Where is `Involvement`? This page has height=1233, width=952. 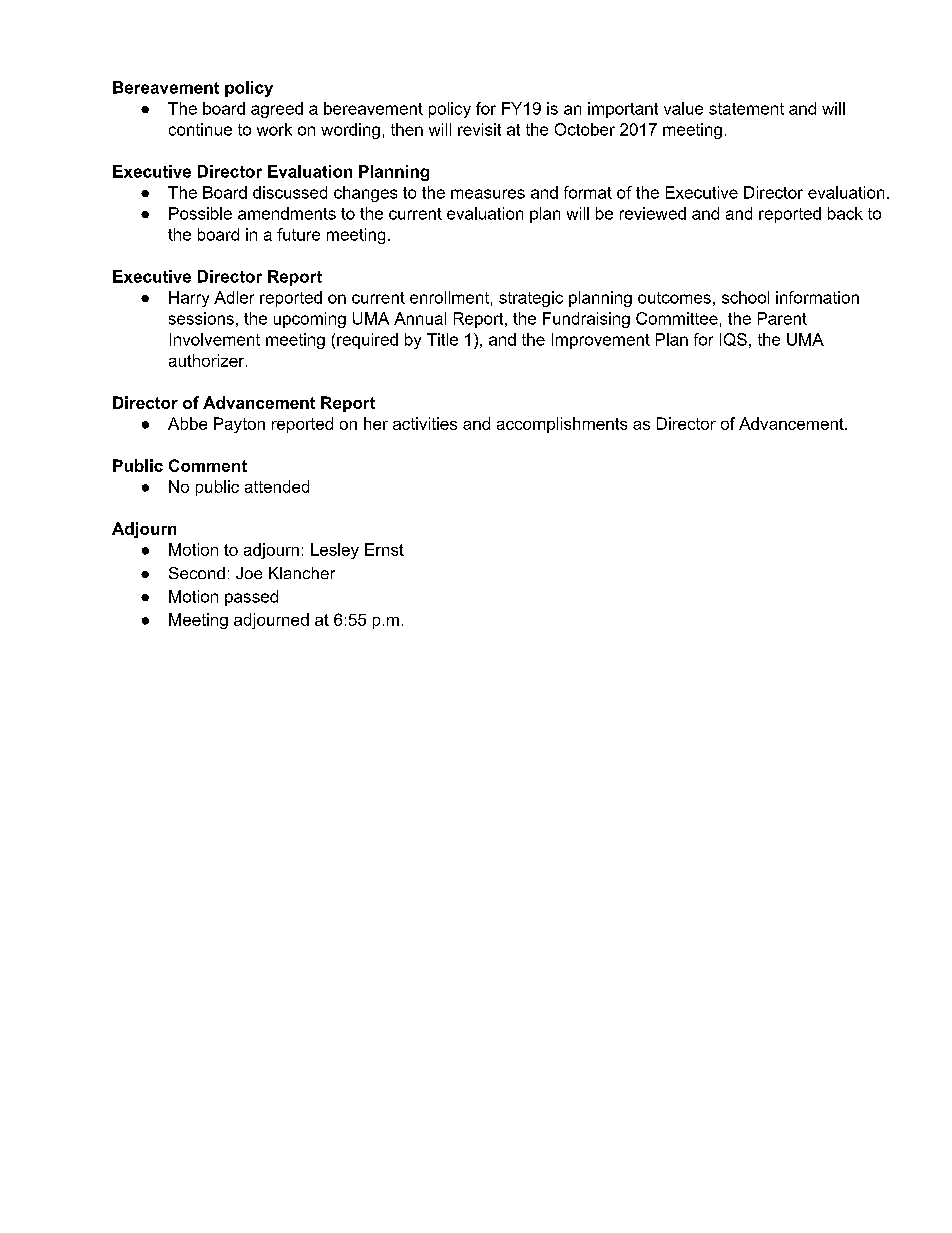
Involvement is located at coordinates (215, 339).
